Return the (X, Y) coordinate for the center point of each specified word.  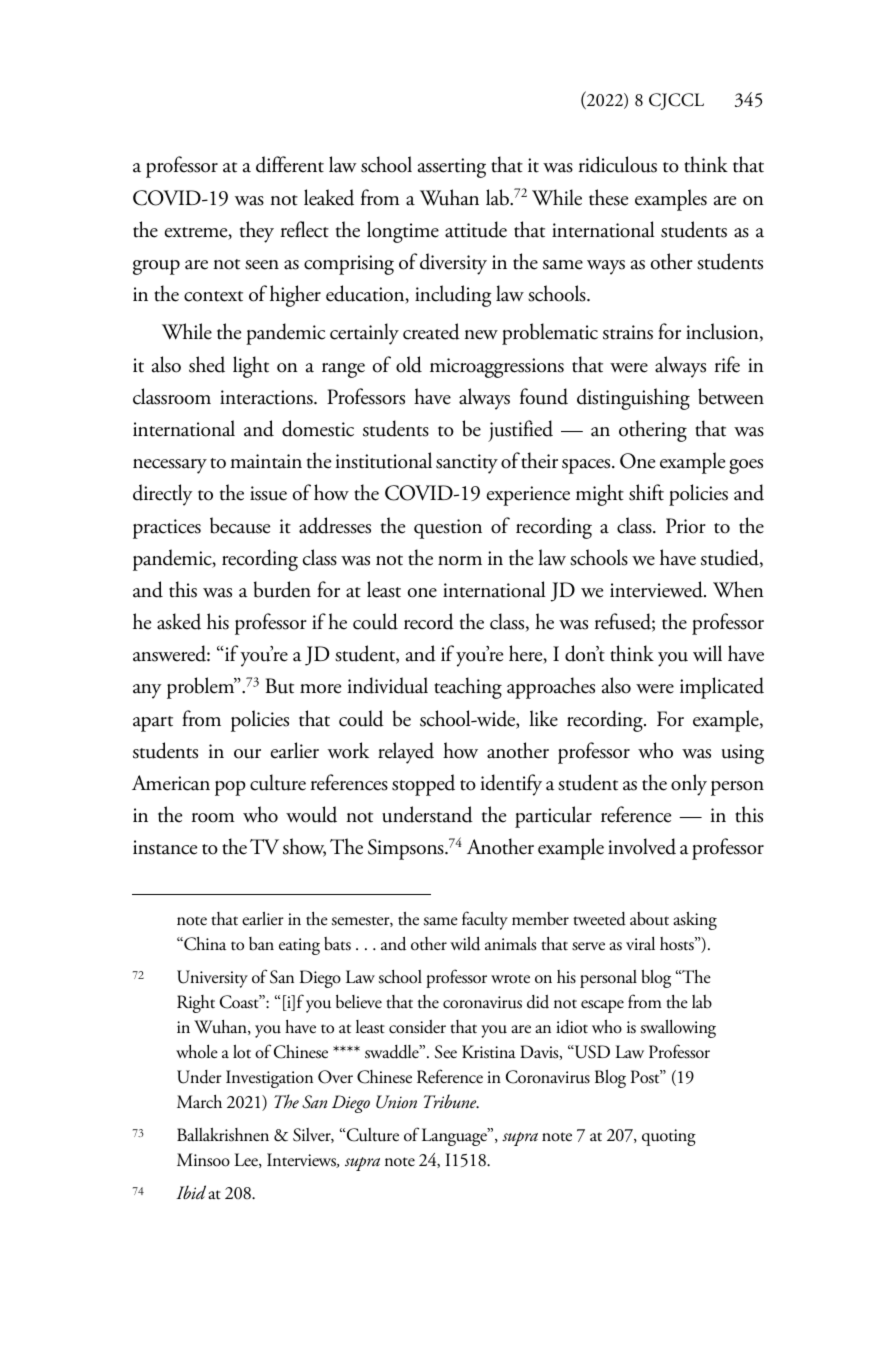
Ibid (191, 1192)
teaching (468, 688)
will (707, 653)
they (257, 232)
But (280, 686)
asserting (452, 168)
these (608, 197)
